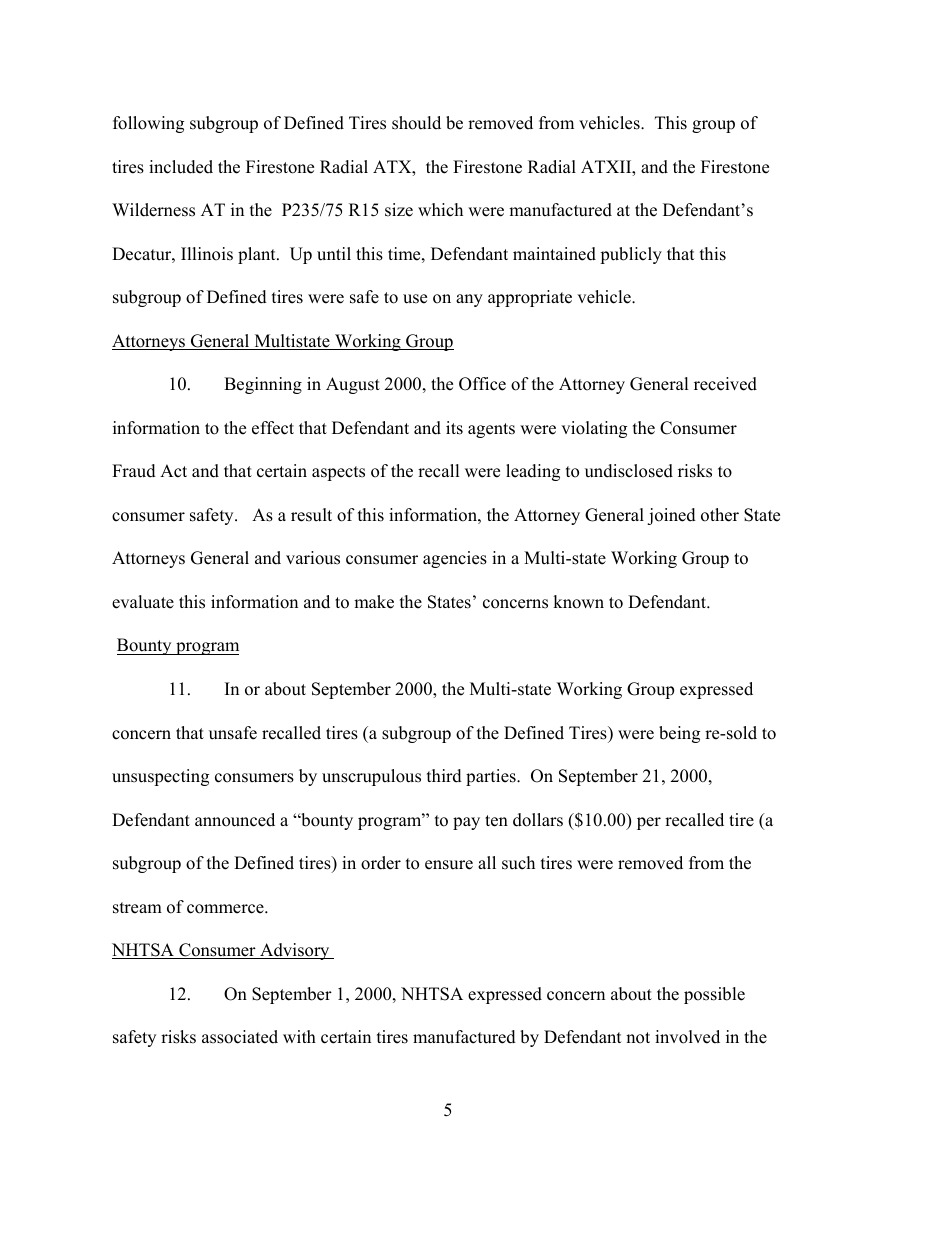  I want to click on announced, so click(235, 820).
